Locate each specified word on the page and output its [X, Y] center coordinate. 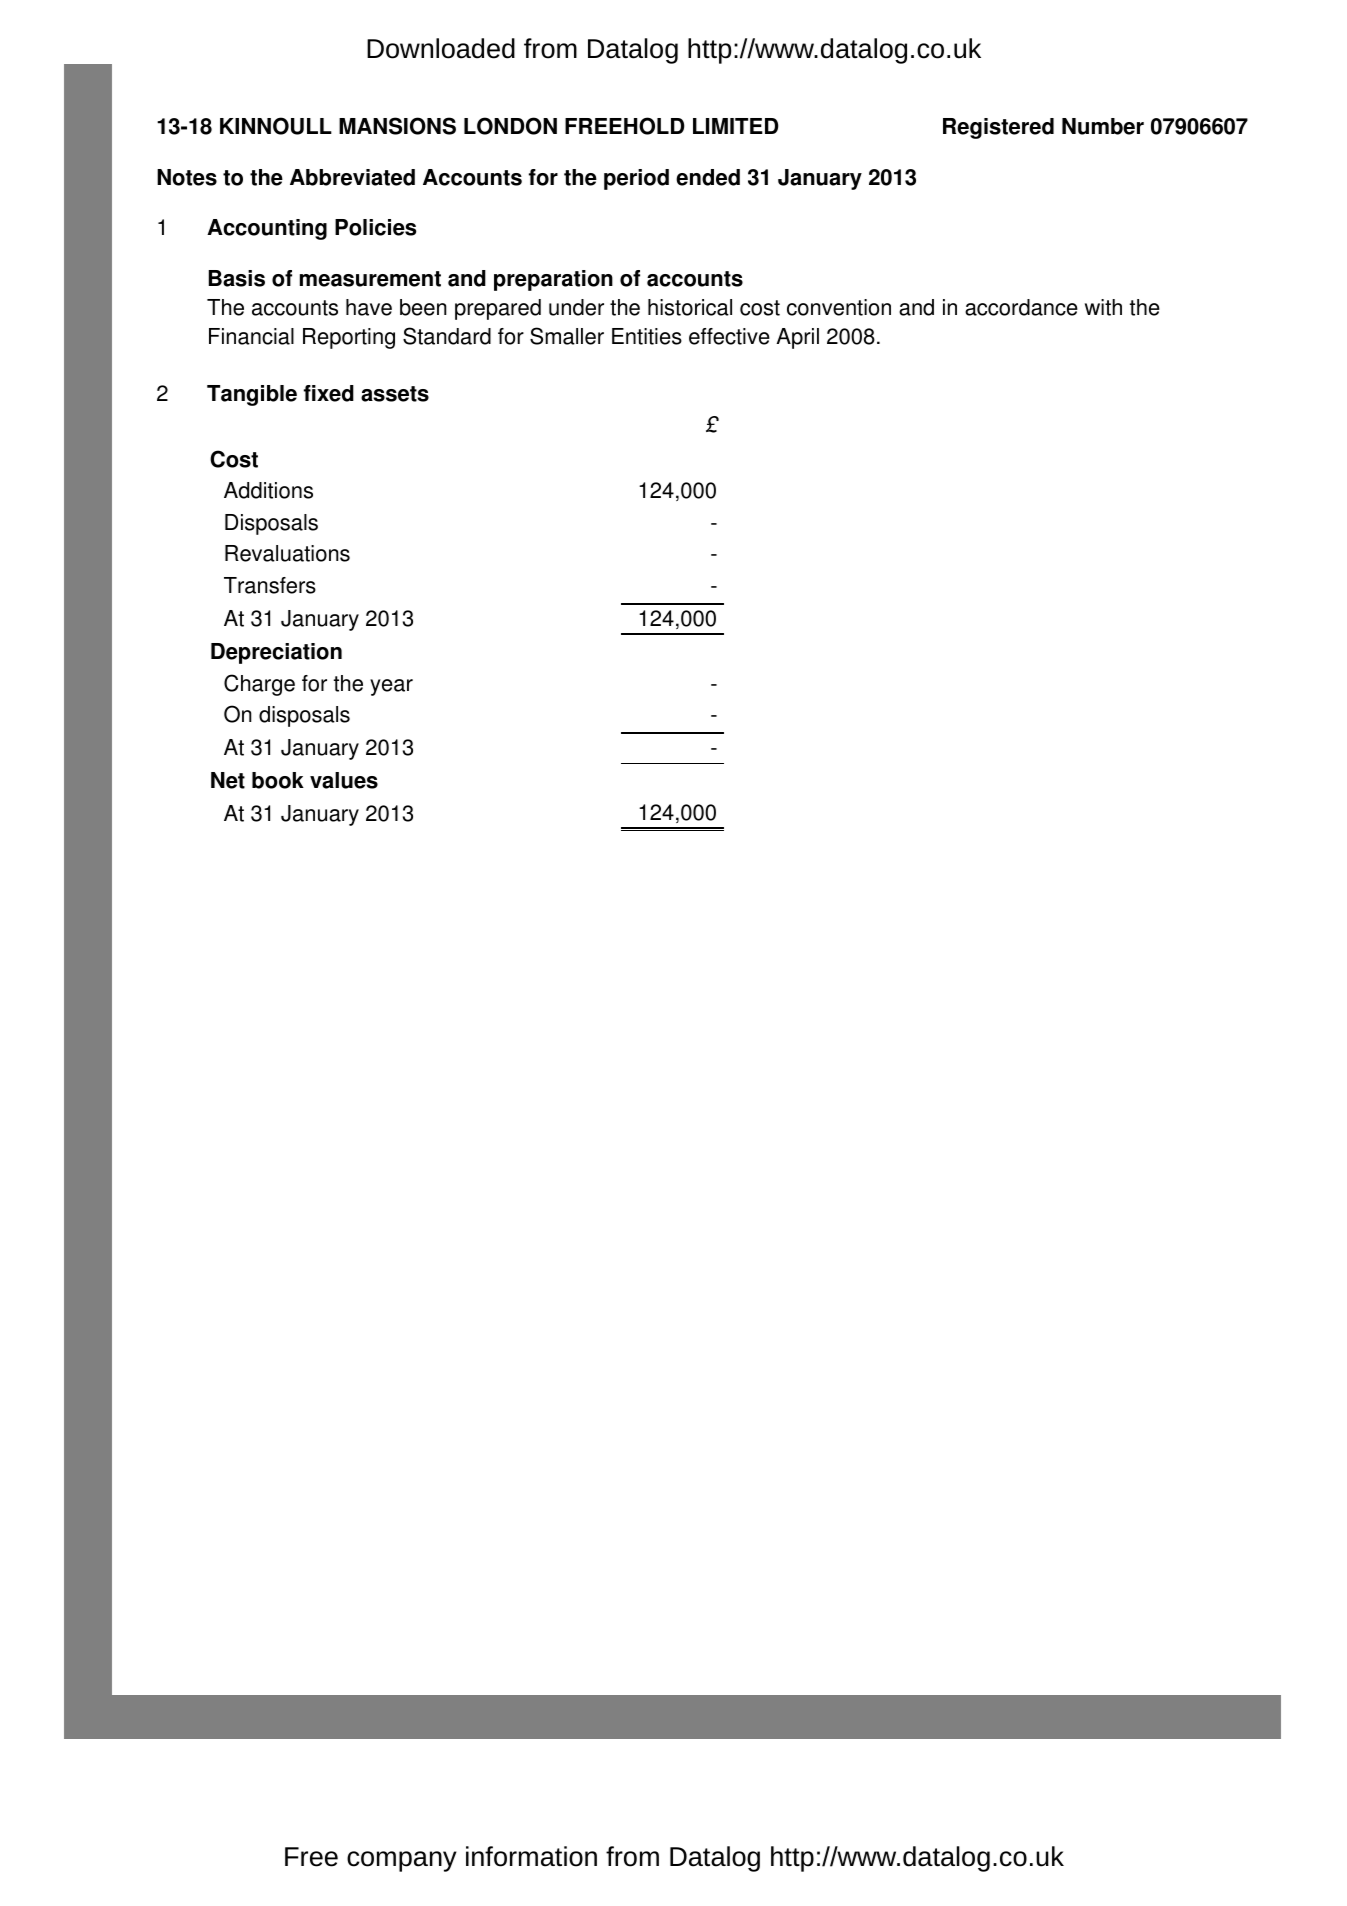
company [402, 1861]
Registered [998, 128]
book [278, 780]
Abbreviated [352, 177]
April [797, 338]
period [636, 179]
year [391, 687]
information [531, 1856]
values [344, 780]
